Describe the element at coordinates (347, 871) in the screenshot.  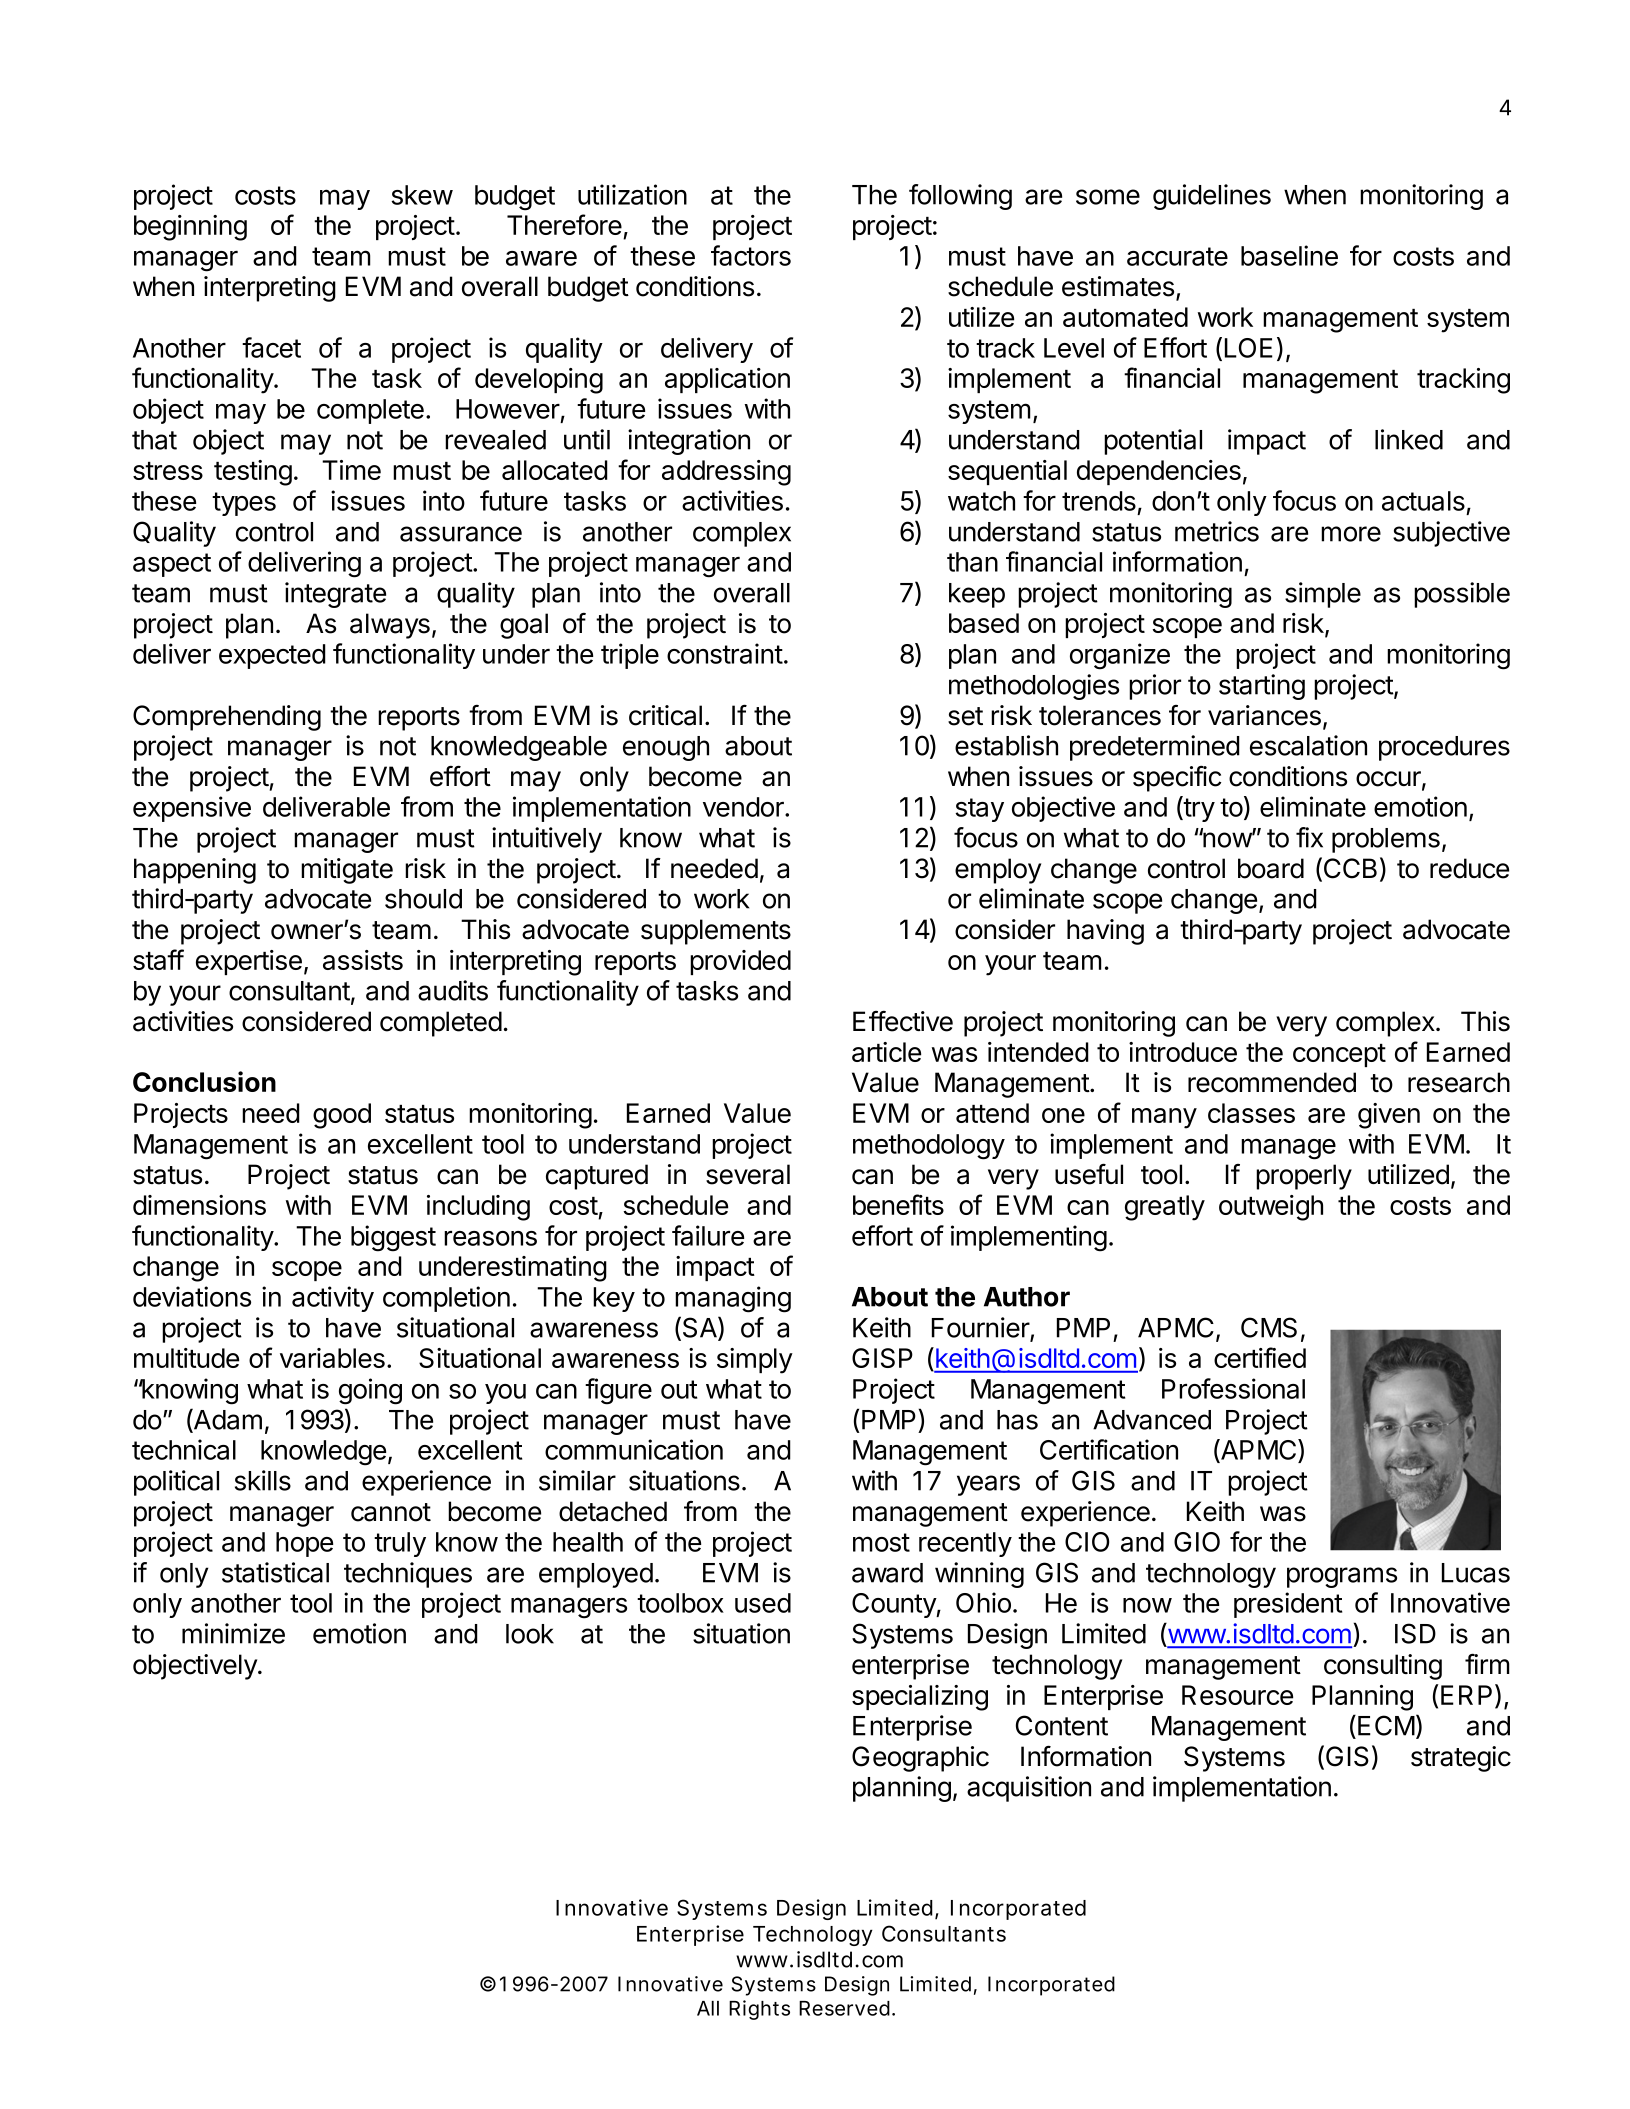
I see `mitigate` at that location.
